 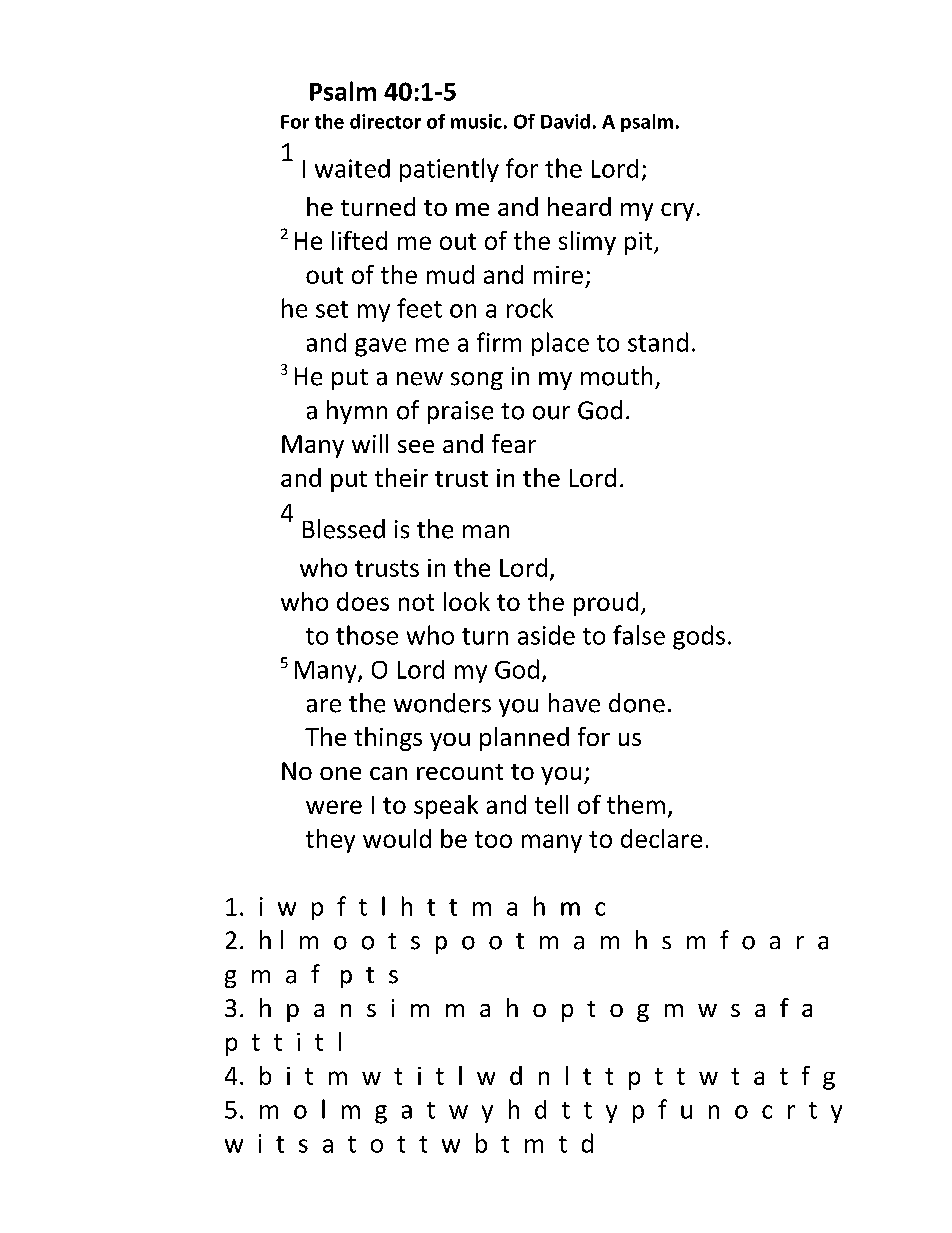 What do you see at coordinates (476, 121) in the document?
I see `music` at bounding box center [476, 121].
